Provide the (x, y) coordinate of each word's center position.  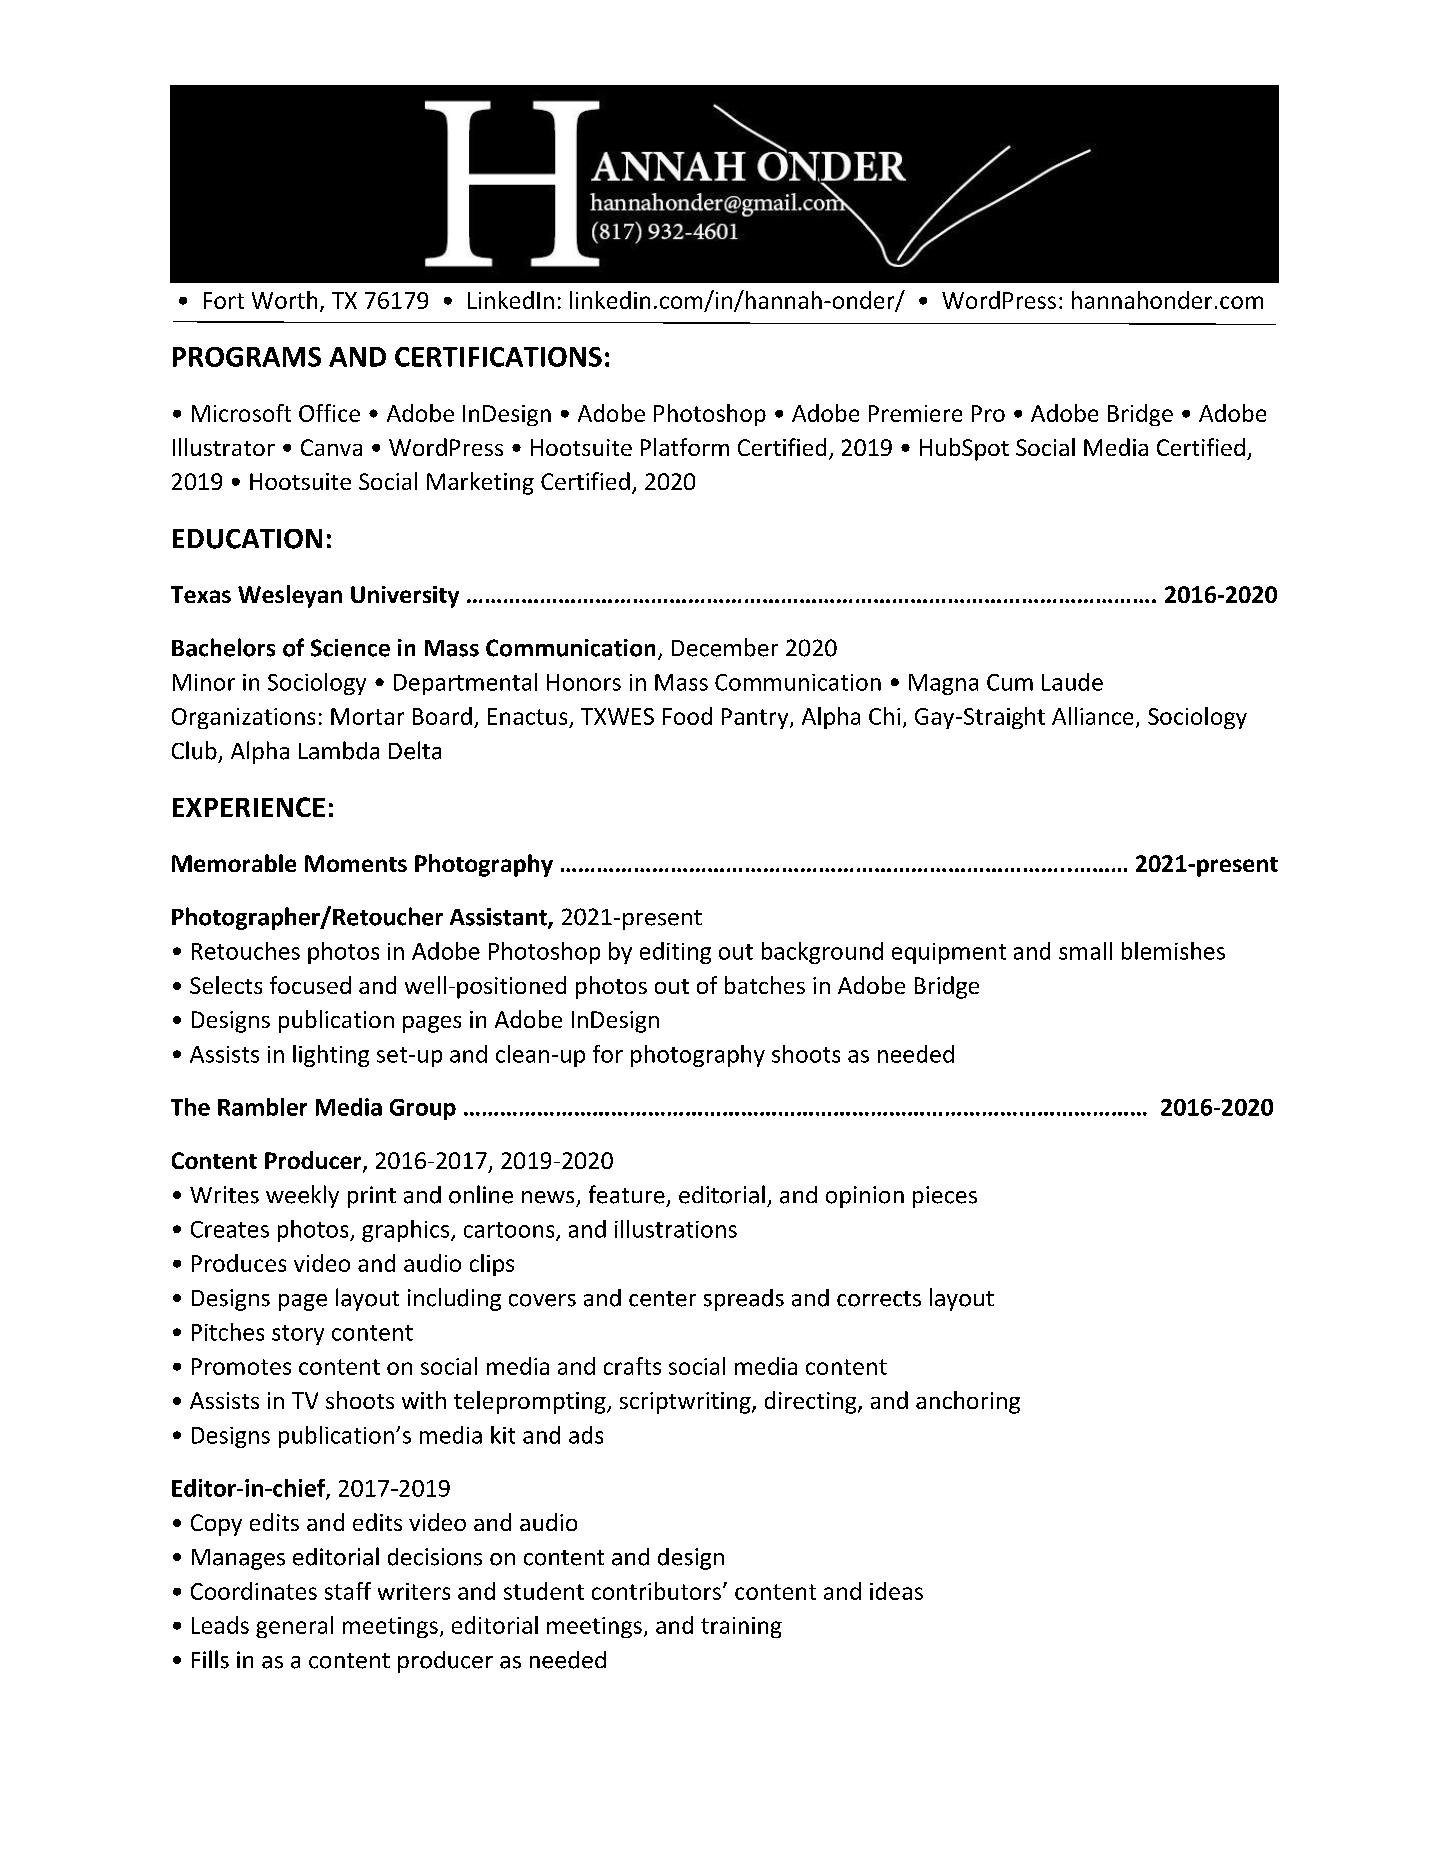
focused (310, 985)
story (298, 1335)
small (1085, 951)
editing (675, 953)
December (725, 647)
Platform (685, 447)
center (662, 1299)
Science (350, 648)
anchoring (968, 1402)
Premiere (915, 413)
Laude (1072, 682)
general (294, 1627)
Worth (284, 300)
